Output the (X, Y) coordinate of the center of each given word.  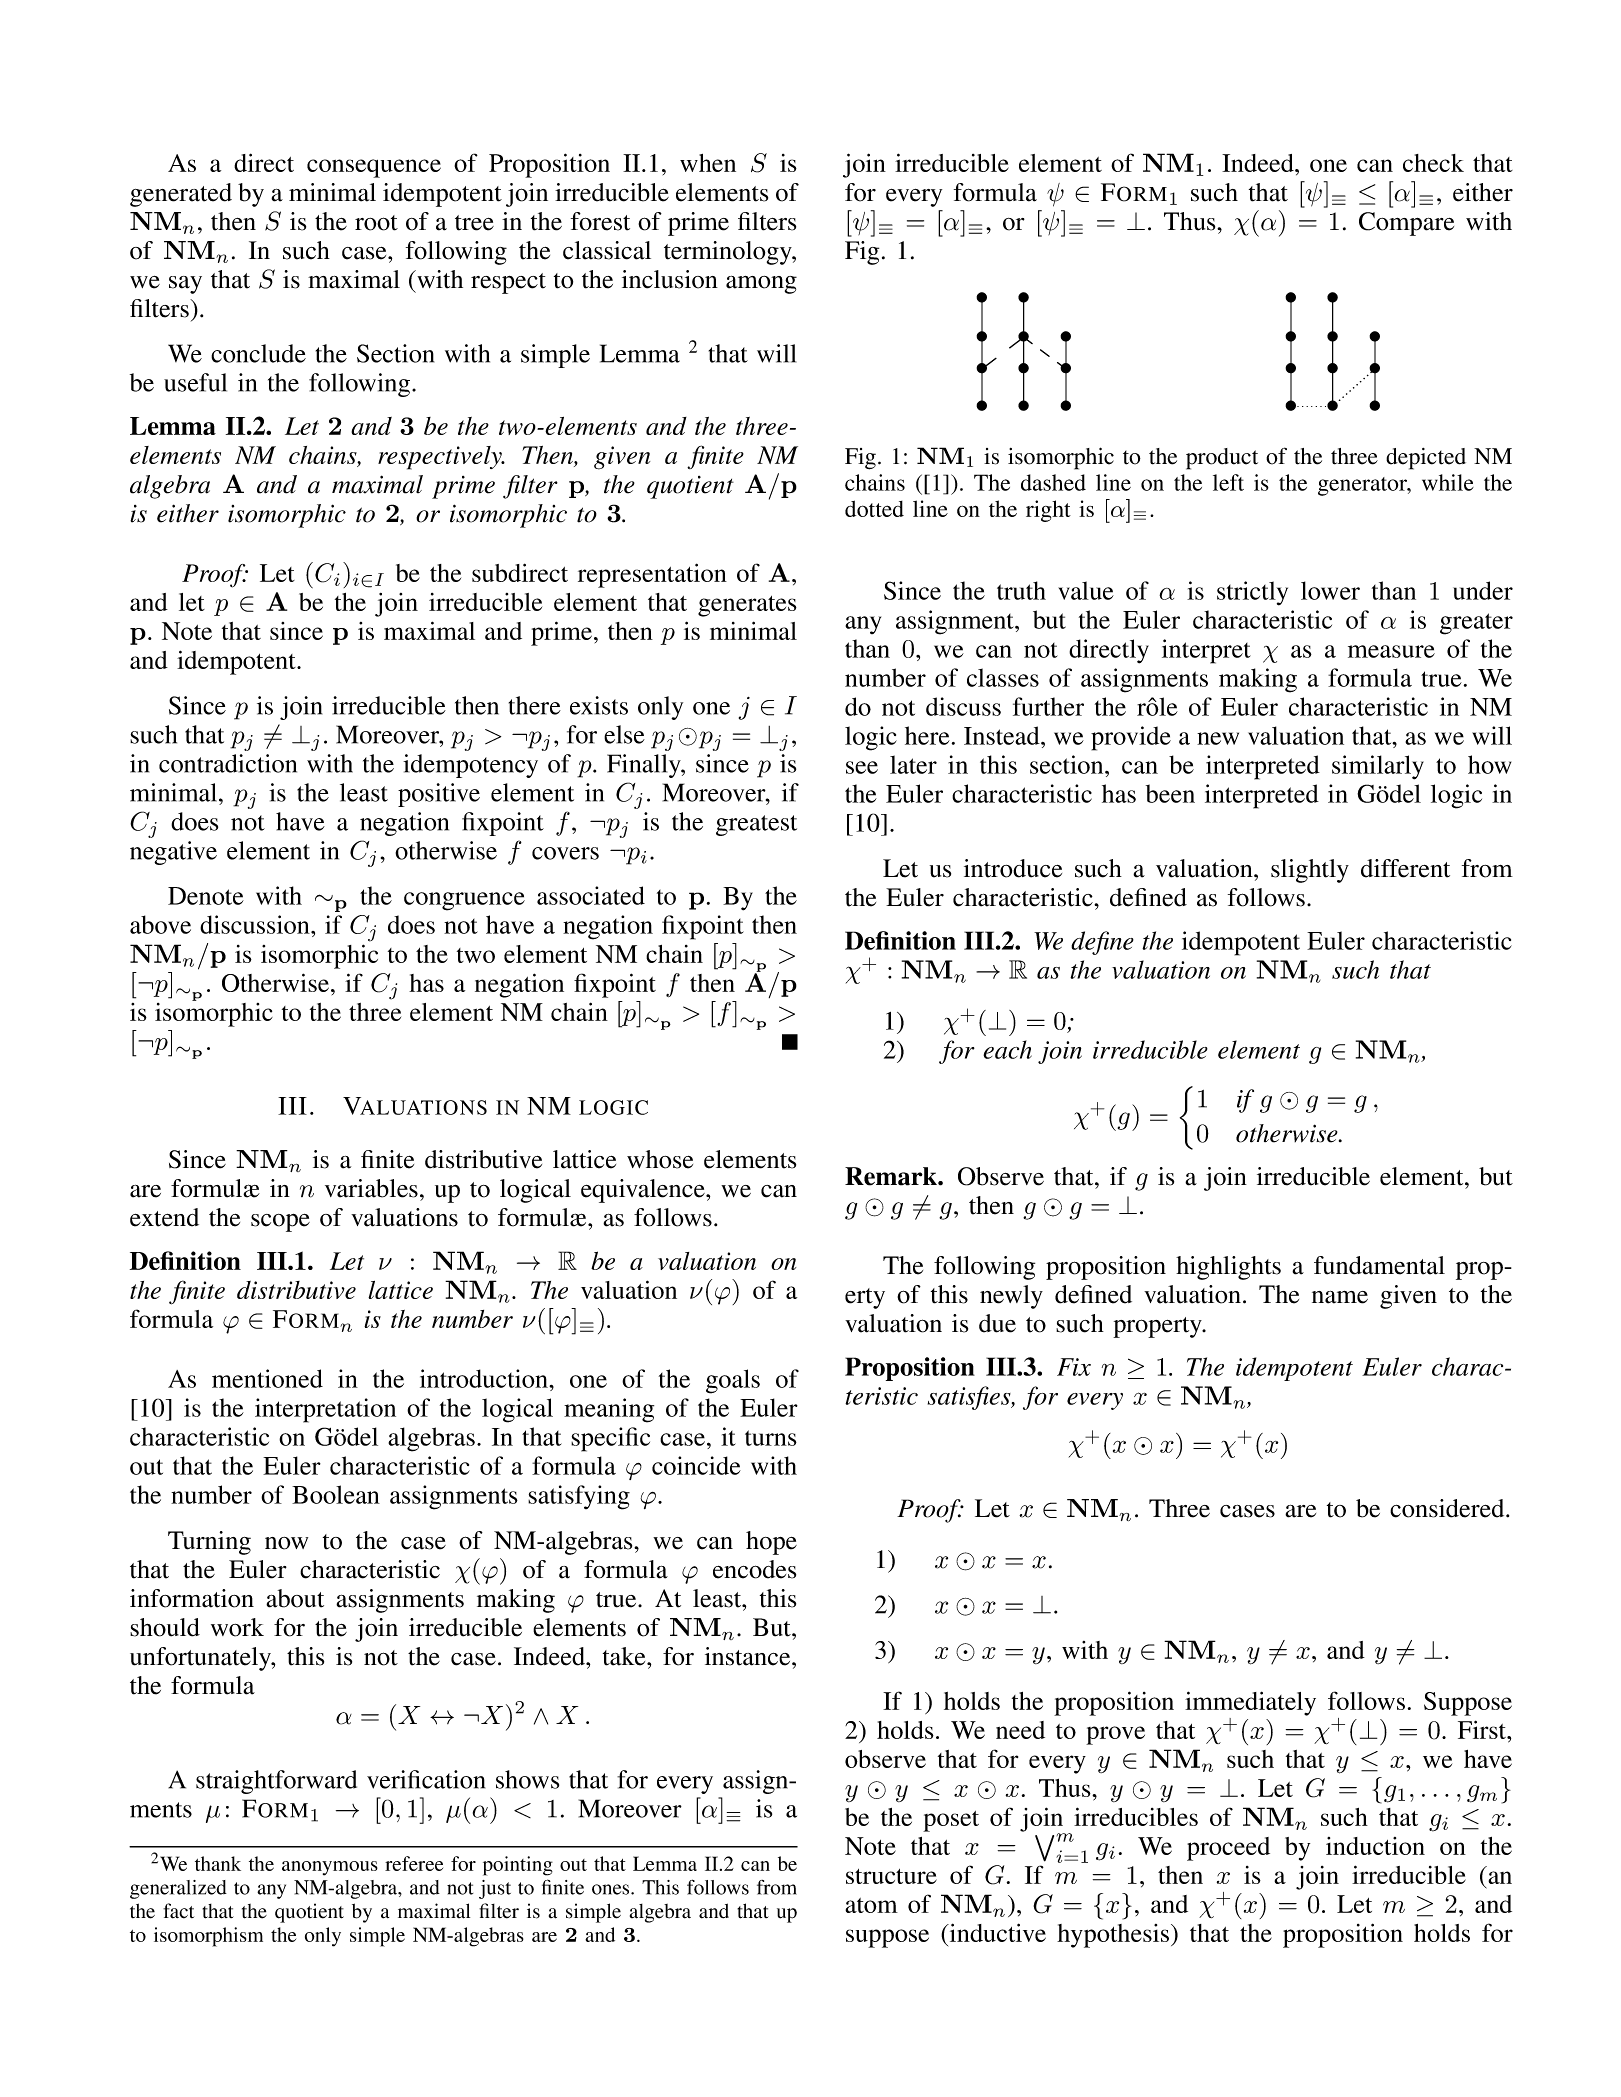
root (376, 223)
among (761, 285)
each (1007, 1049)
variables (371, 1188)
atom (871, 1905)
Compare (1406, 224)
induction (1375, 1846)
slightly (1310, 871)
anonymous (330, 1868)
